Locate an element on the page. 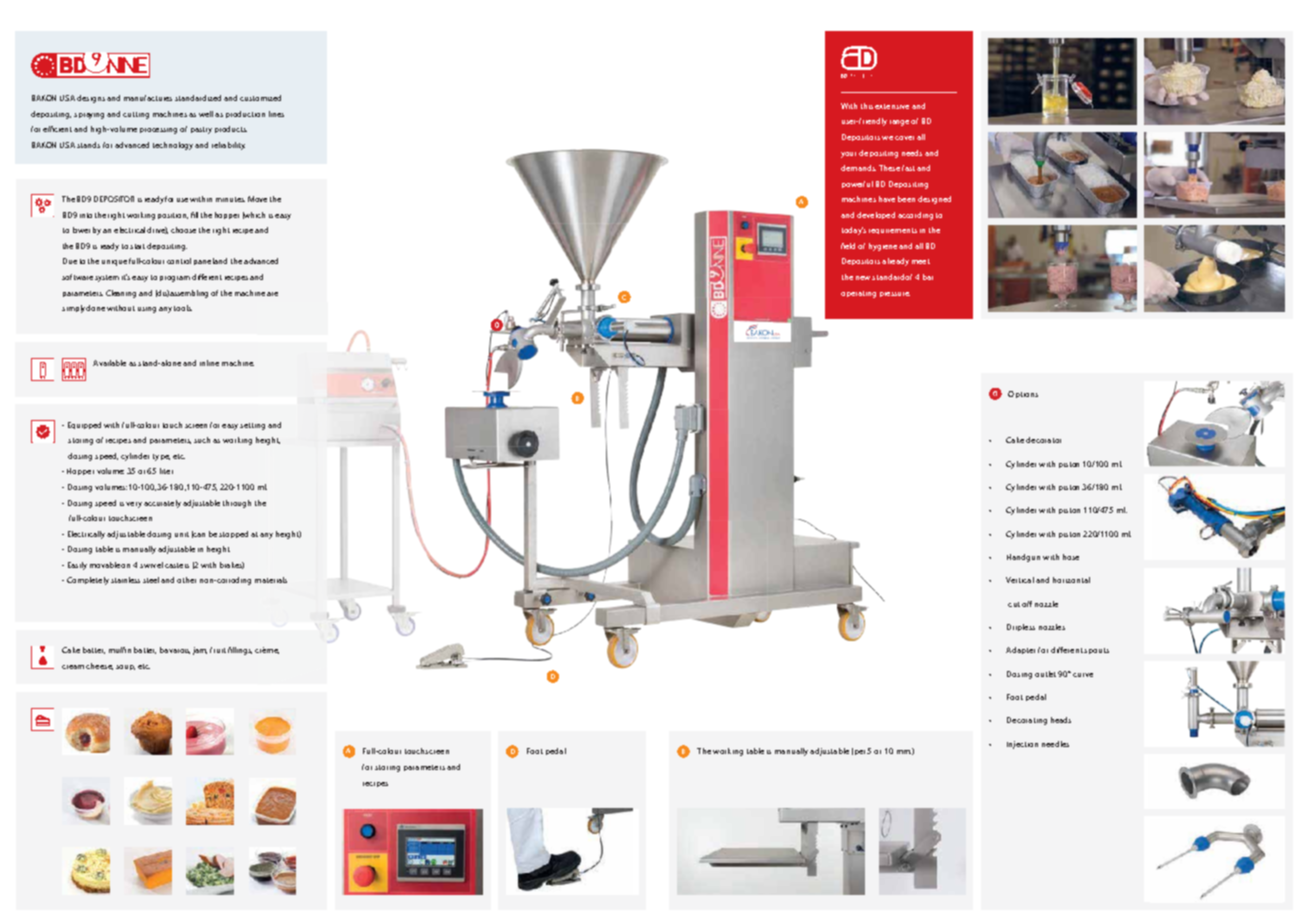 Image resolution: width=1308 pixels, height=924 pixels. this is located at coordinates (867, 106).
